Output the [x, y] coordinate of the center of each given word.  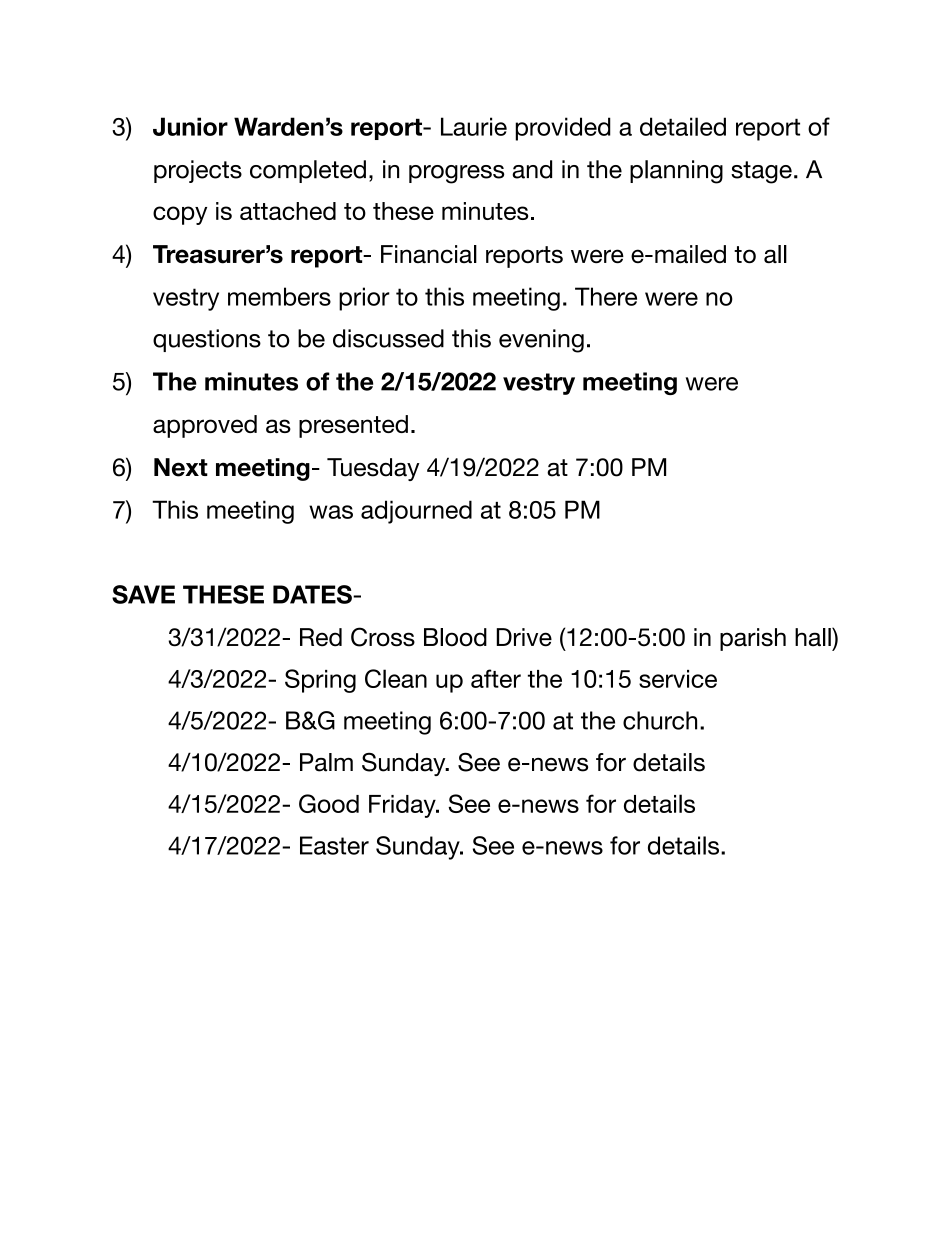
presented [353, 426]
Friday [403, 806]
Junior [190, 126]
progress [457, 174]
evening [541, 341]
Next [181, 467]
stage [761, 172]
